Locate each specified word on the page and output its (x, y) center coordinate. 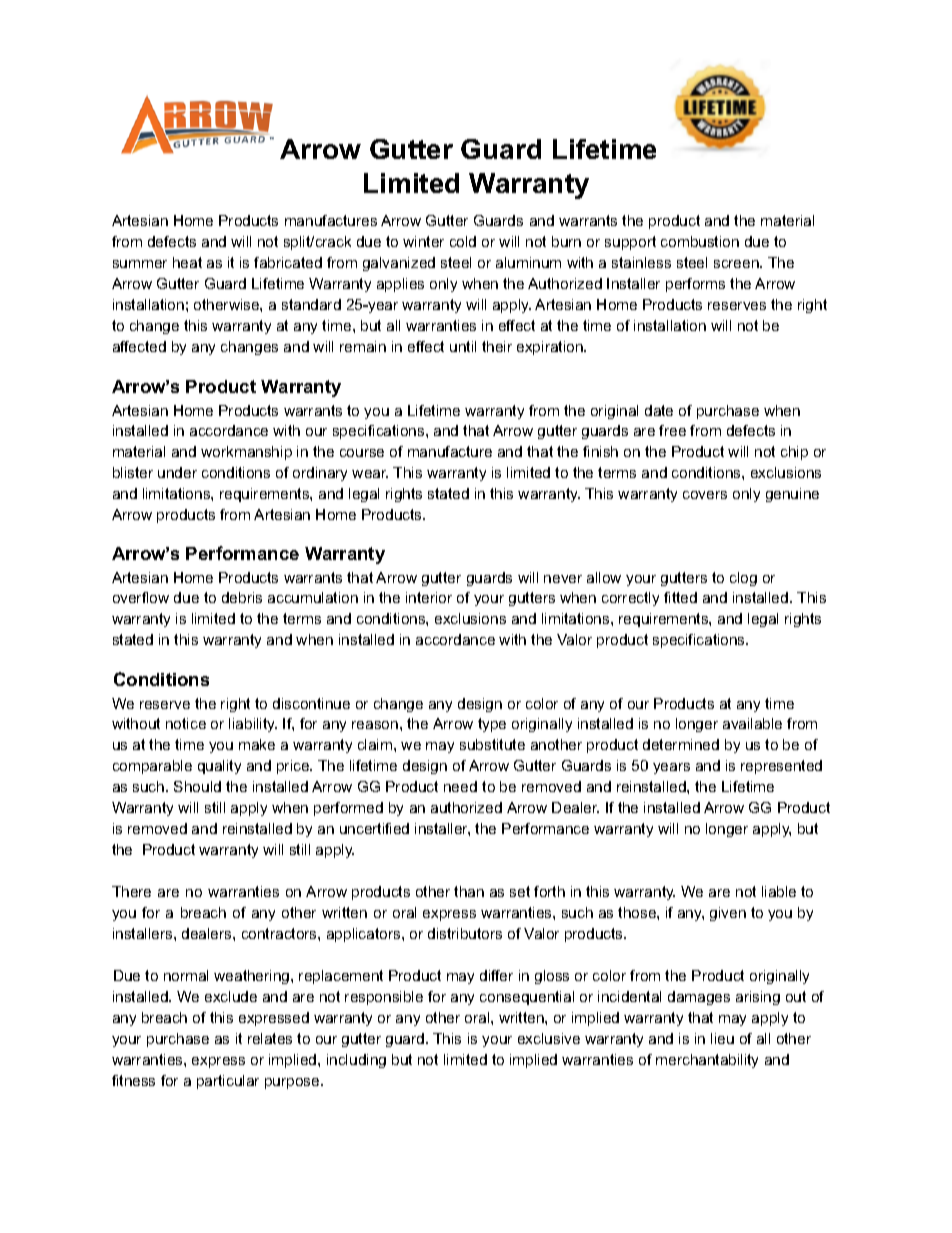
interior (429, 597)
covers (705, 495)
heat (187, 262)
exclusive (549, 1038)
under (177, 472)
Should (197, 786)
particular (228, 1082)
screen (737, 264)
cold (463, 241)
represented (781, 767)
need (460, 786)
